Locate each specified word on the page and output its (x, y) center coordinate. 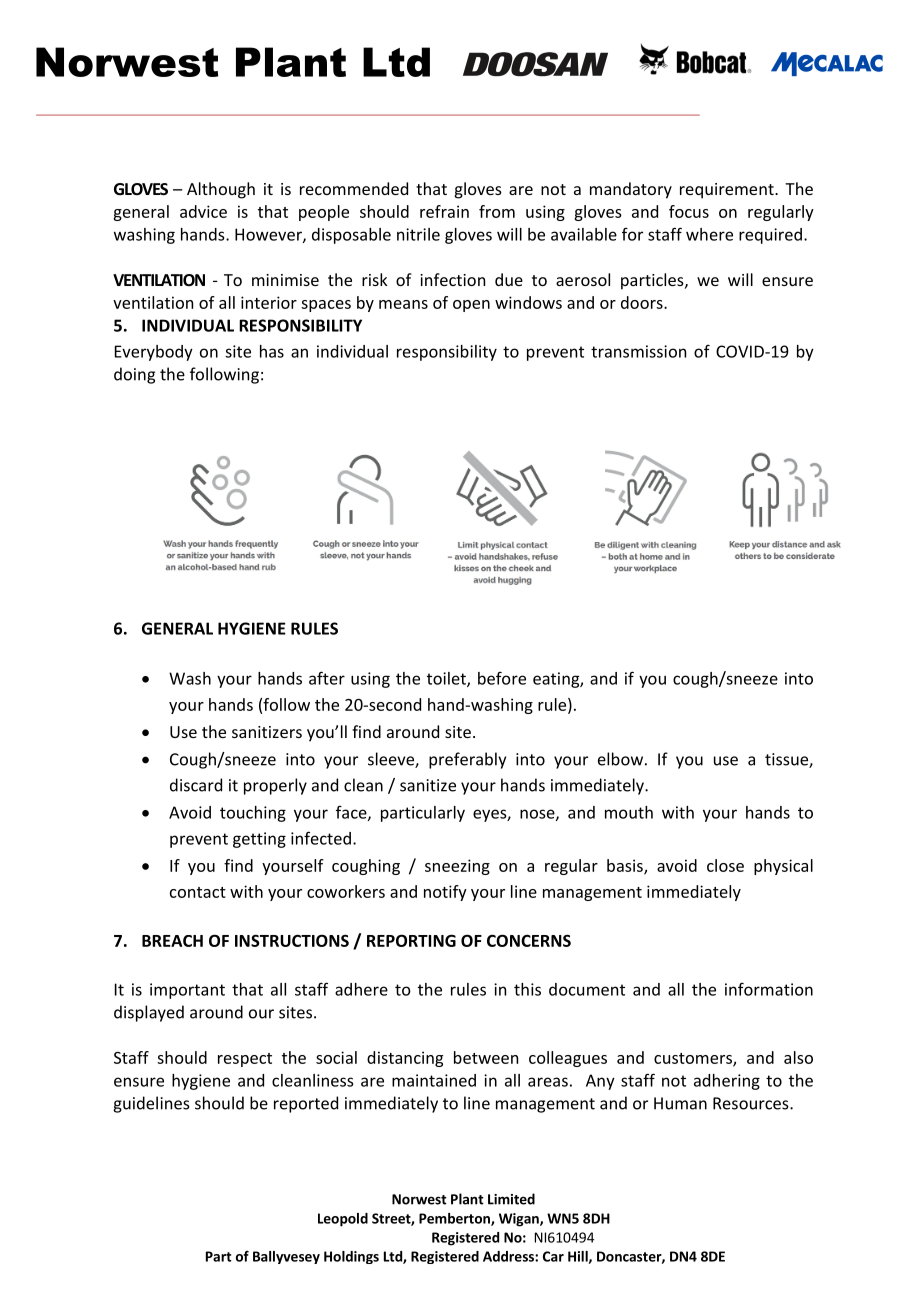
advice (203, 211)
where (709, 234)
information (769, 989)
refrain (444, 211)
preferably (467, 760)
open (471, 306)
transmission (638, 351)
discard (196, 785)
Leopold (343, 1220)
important (187, 991)
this (527, 989)
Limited (511, 1199)
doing (134, 375)
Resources (752, 1103)
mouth (629, 812)
